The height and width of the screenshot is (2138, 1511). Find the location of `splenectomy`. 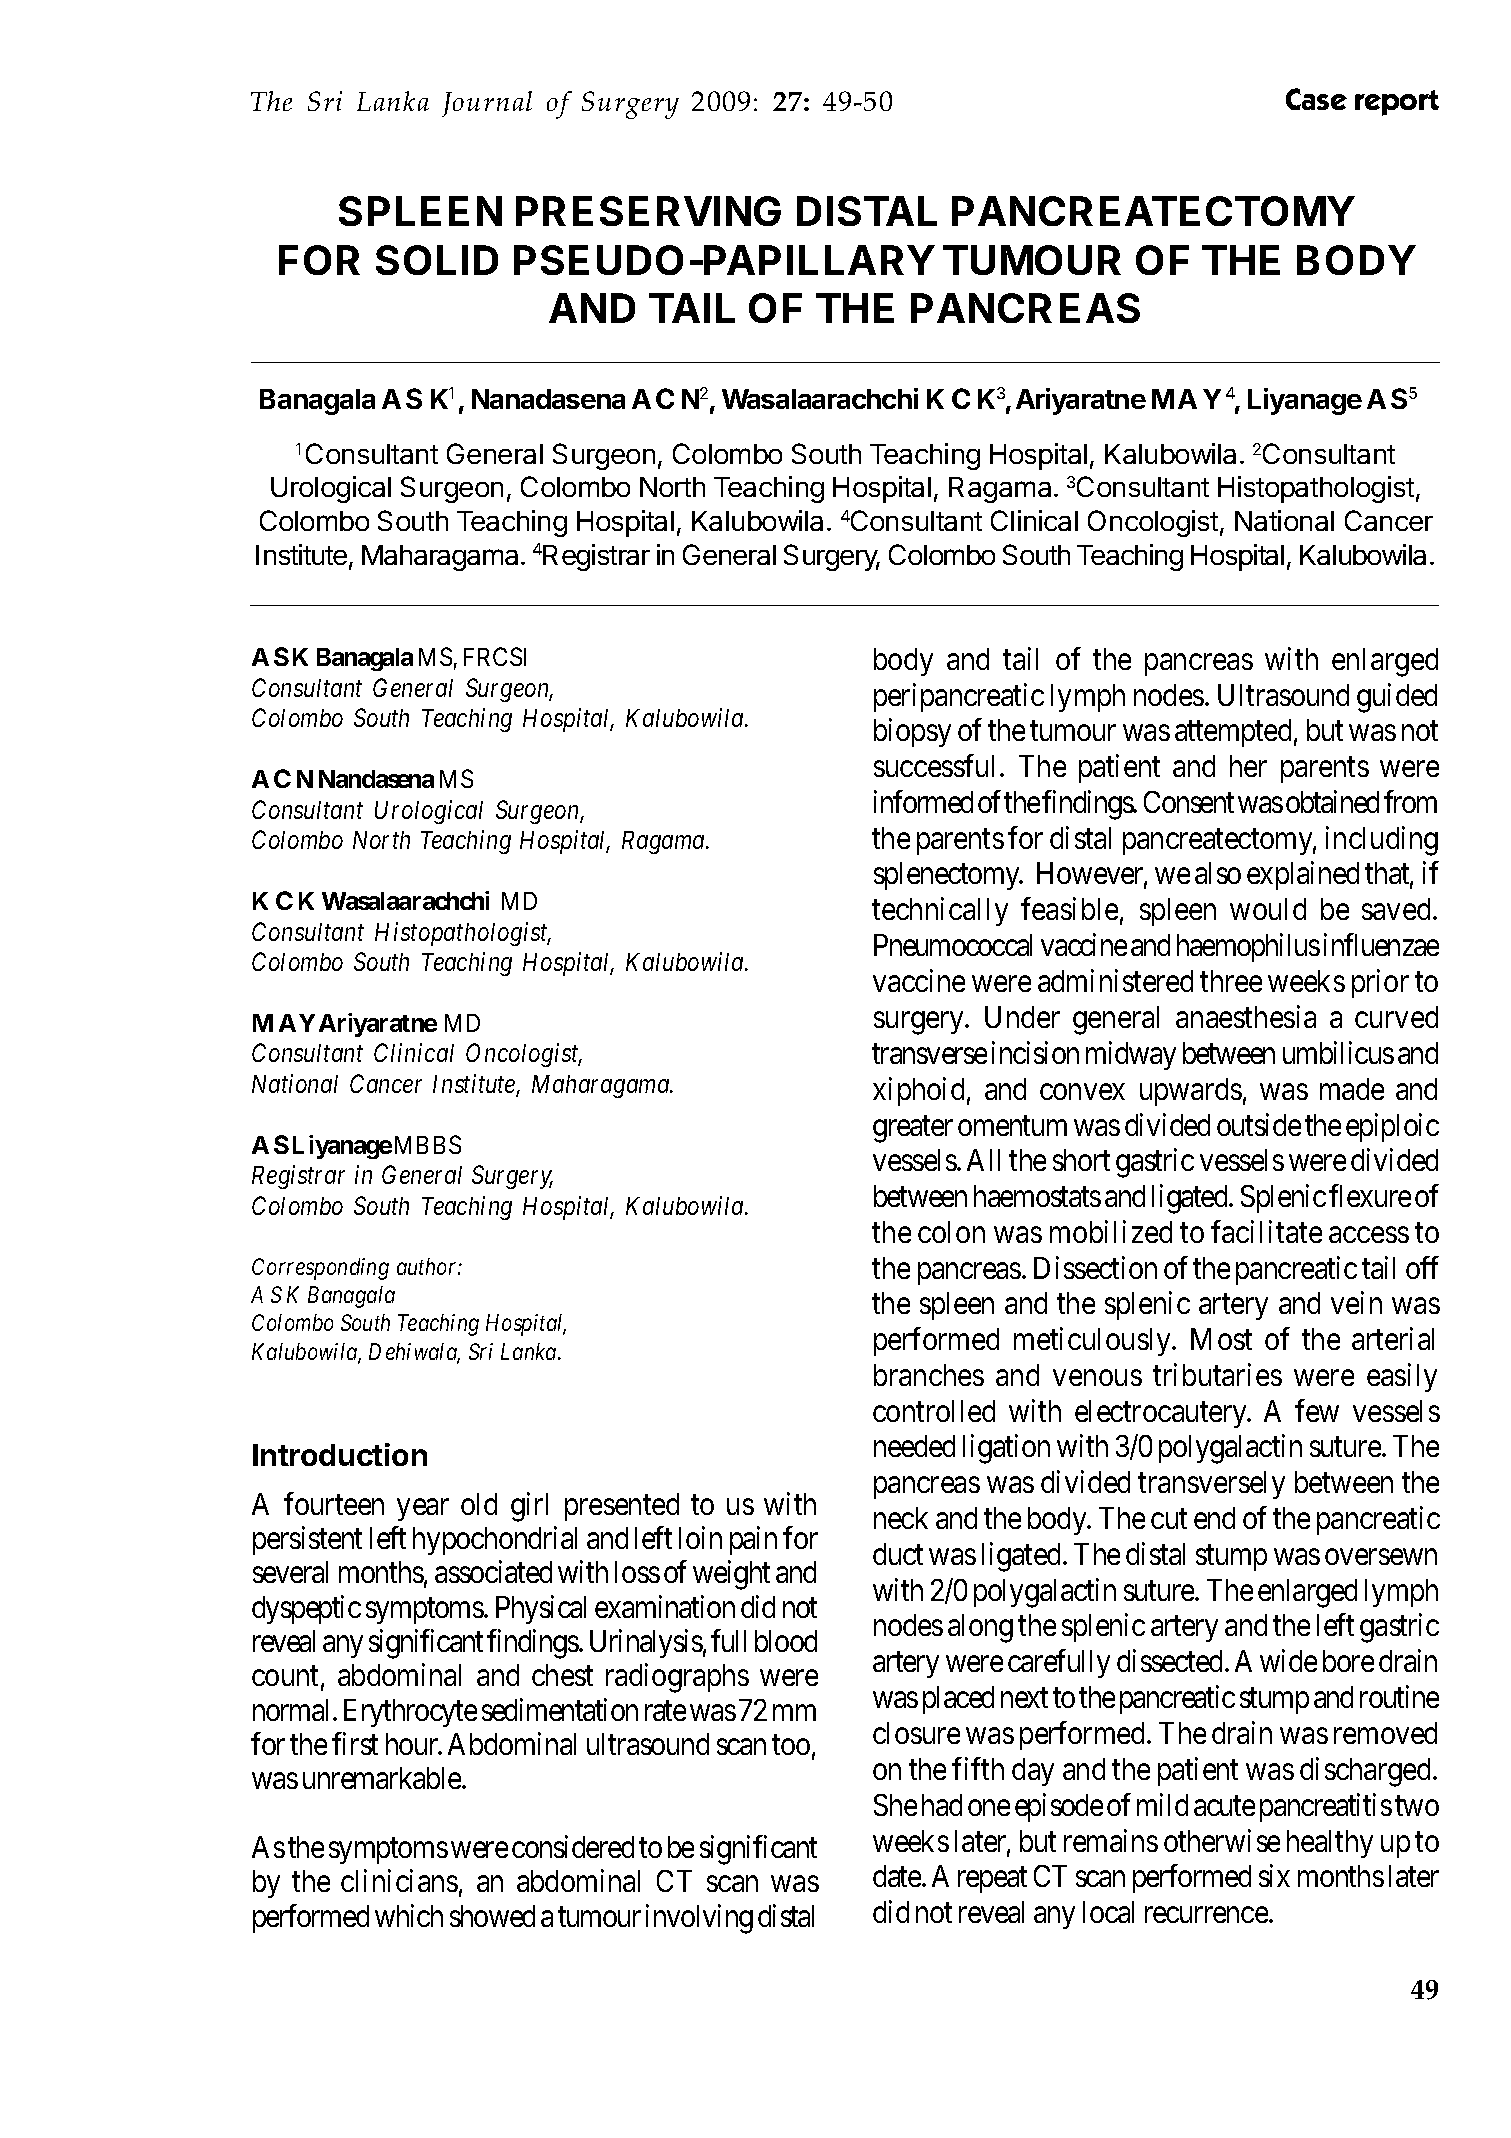

splenectomy is located at coordinates (948, 876).
